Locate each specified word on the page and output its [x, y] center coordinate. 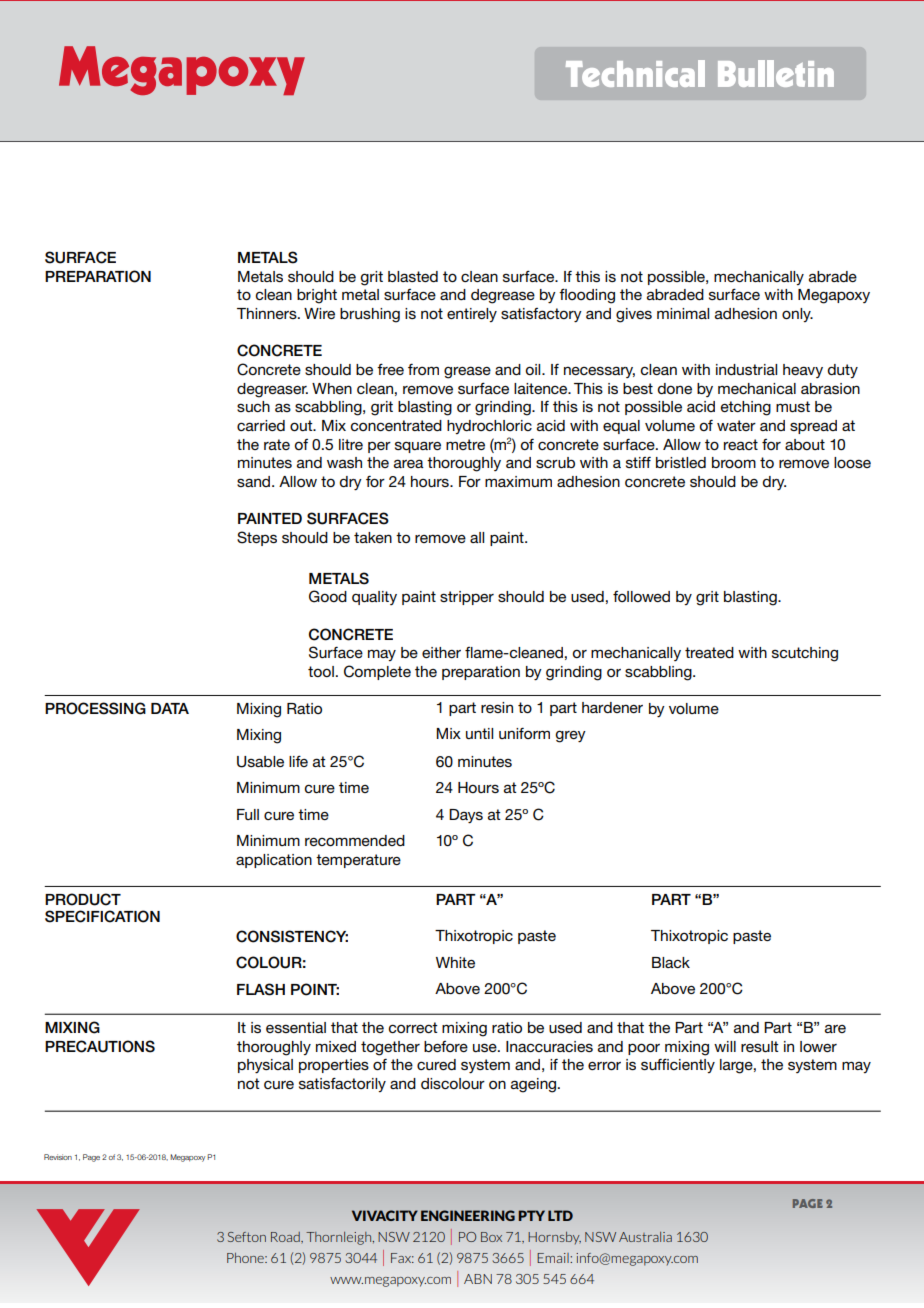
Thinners [268, 313]
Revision [58, 1157]
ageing [535, 1085]
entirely [472, 315]
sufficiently [678, 1065]
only [797, 315]
